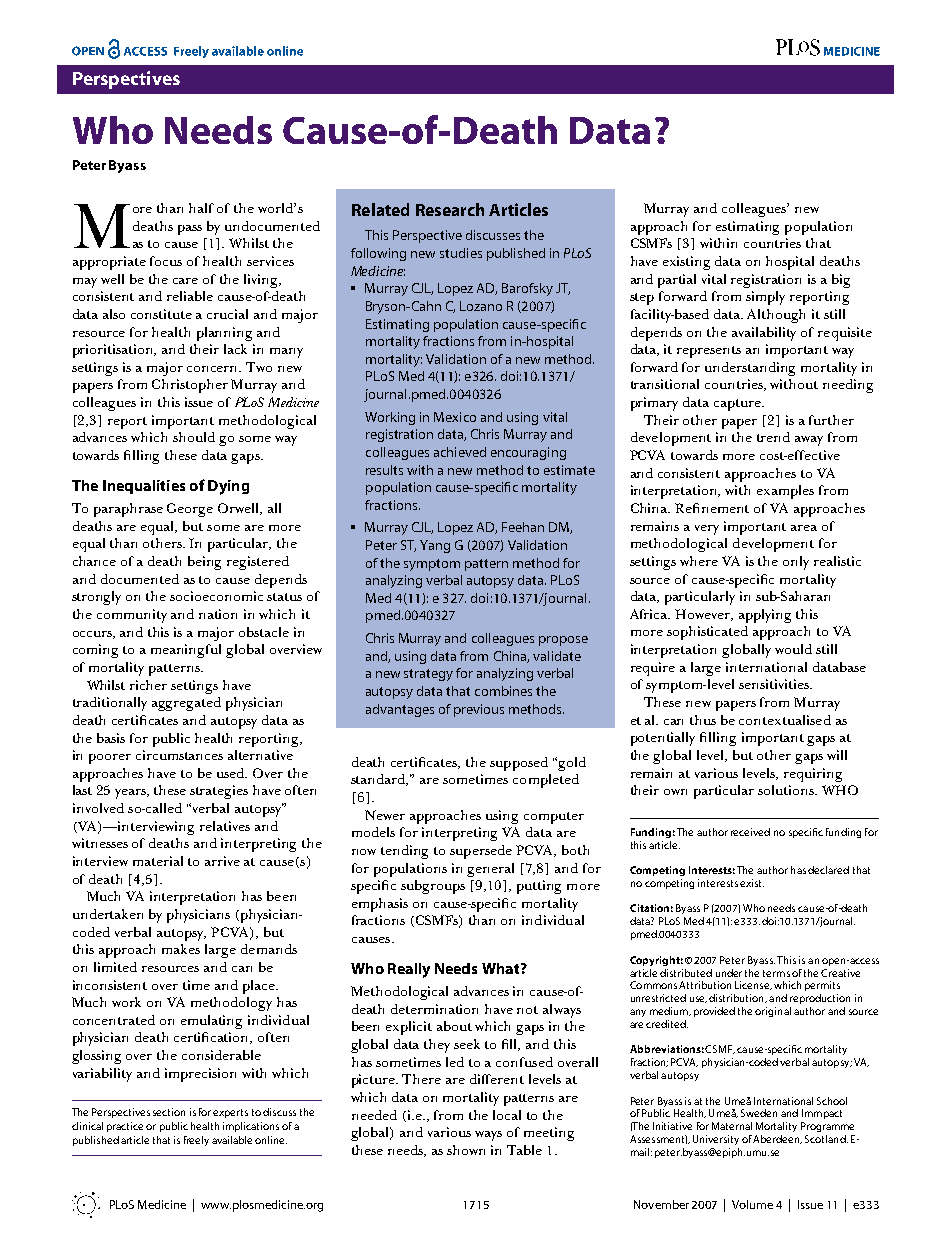 The height and width of the screenshot is (1256, 952). I want to click on studies, so click(461, 253).
